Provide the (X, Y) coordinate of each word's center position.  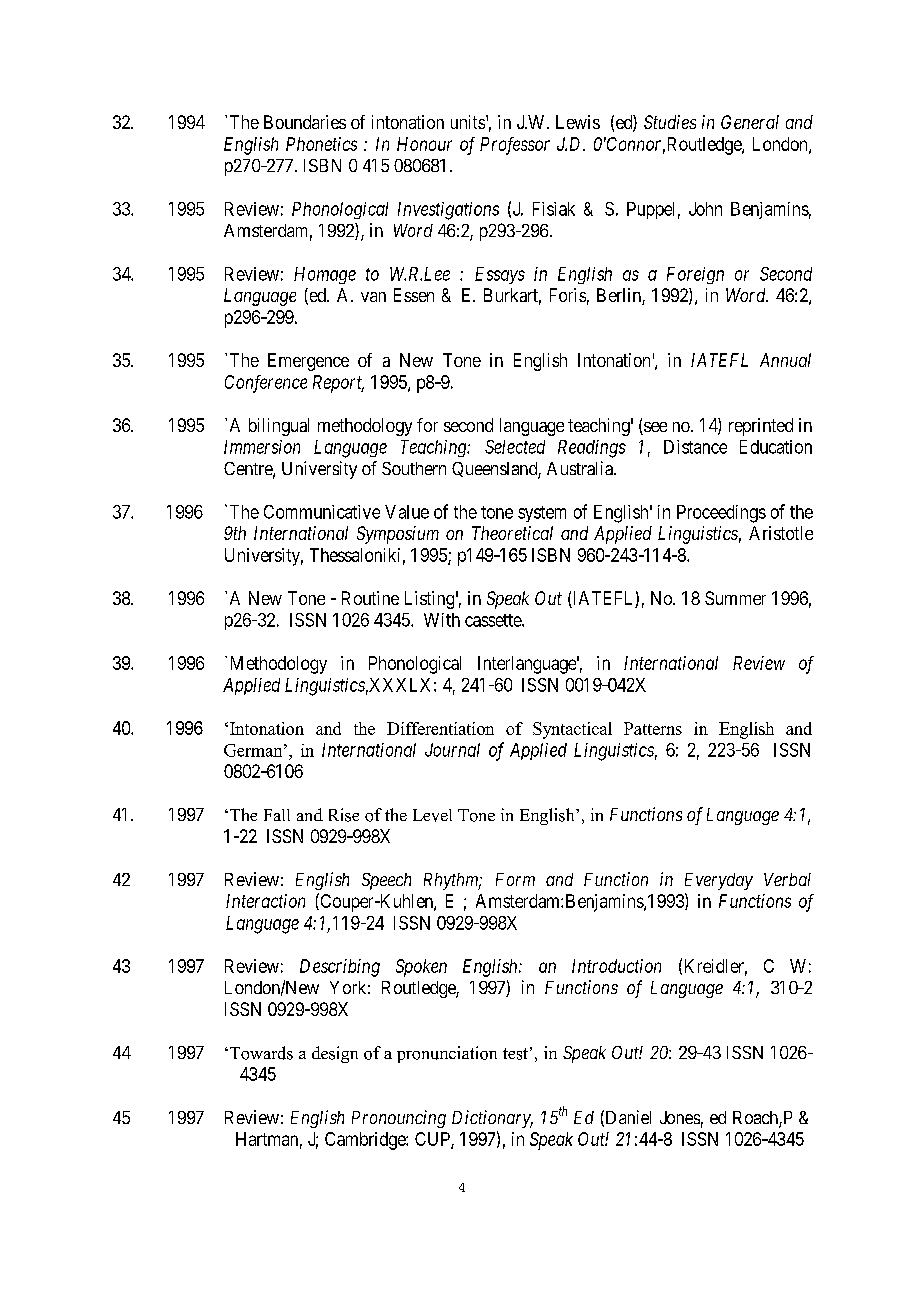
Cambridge (366, 1141)
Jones (680, 1117)
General (750, 122)
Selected (515, 447)
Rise (344, 815)
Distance (695, 447)
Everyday (719, 881)
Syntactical (572, 730)
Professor (515, 146)
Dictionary (492, 1119)
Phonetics (321, 144)
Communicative (322, 512)
